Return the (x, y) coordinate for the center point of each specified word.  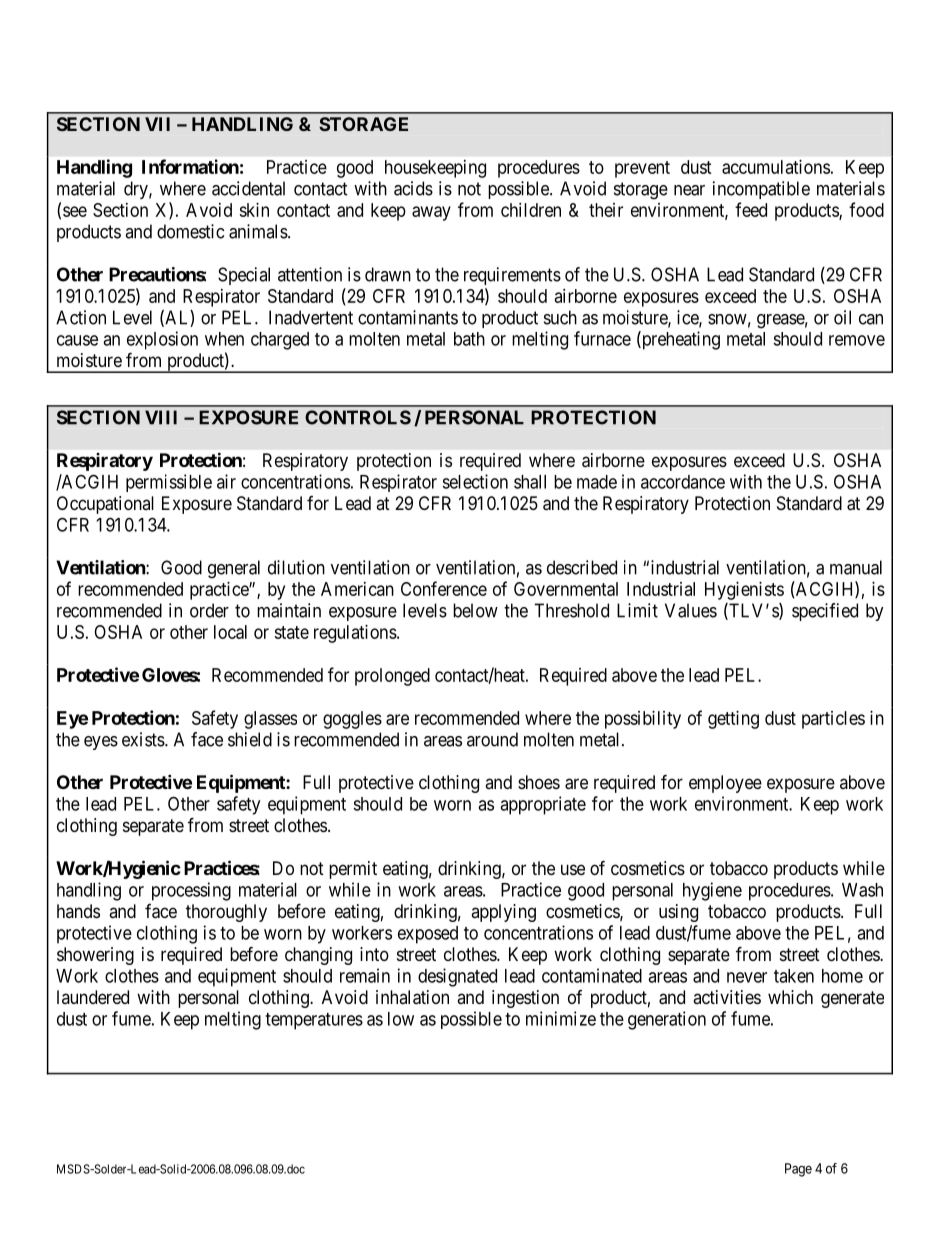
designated (457, 977)
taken (794, 976)
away (431, 213)
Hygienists (744, 591)
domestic (190, 231)
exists (144, 739)
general (234, 569)
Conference (444, 588)
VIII (161, 417)
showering (95, 956)
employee (725, 784)
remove (857, 340)
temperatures (314, 1021)
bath (469, 339)
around (492, 739)
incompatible (761, 190)
